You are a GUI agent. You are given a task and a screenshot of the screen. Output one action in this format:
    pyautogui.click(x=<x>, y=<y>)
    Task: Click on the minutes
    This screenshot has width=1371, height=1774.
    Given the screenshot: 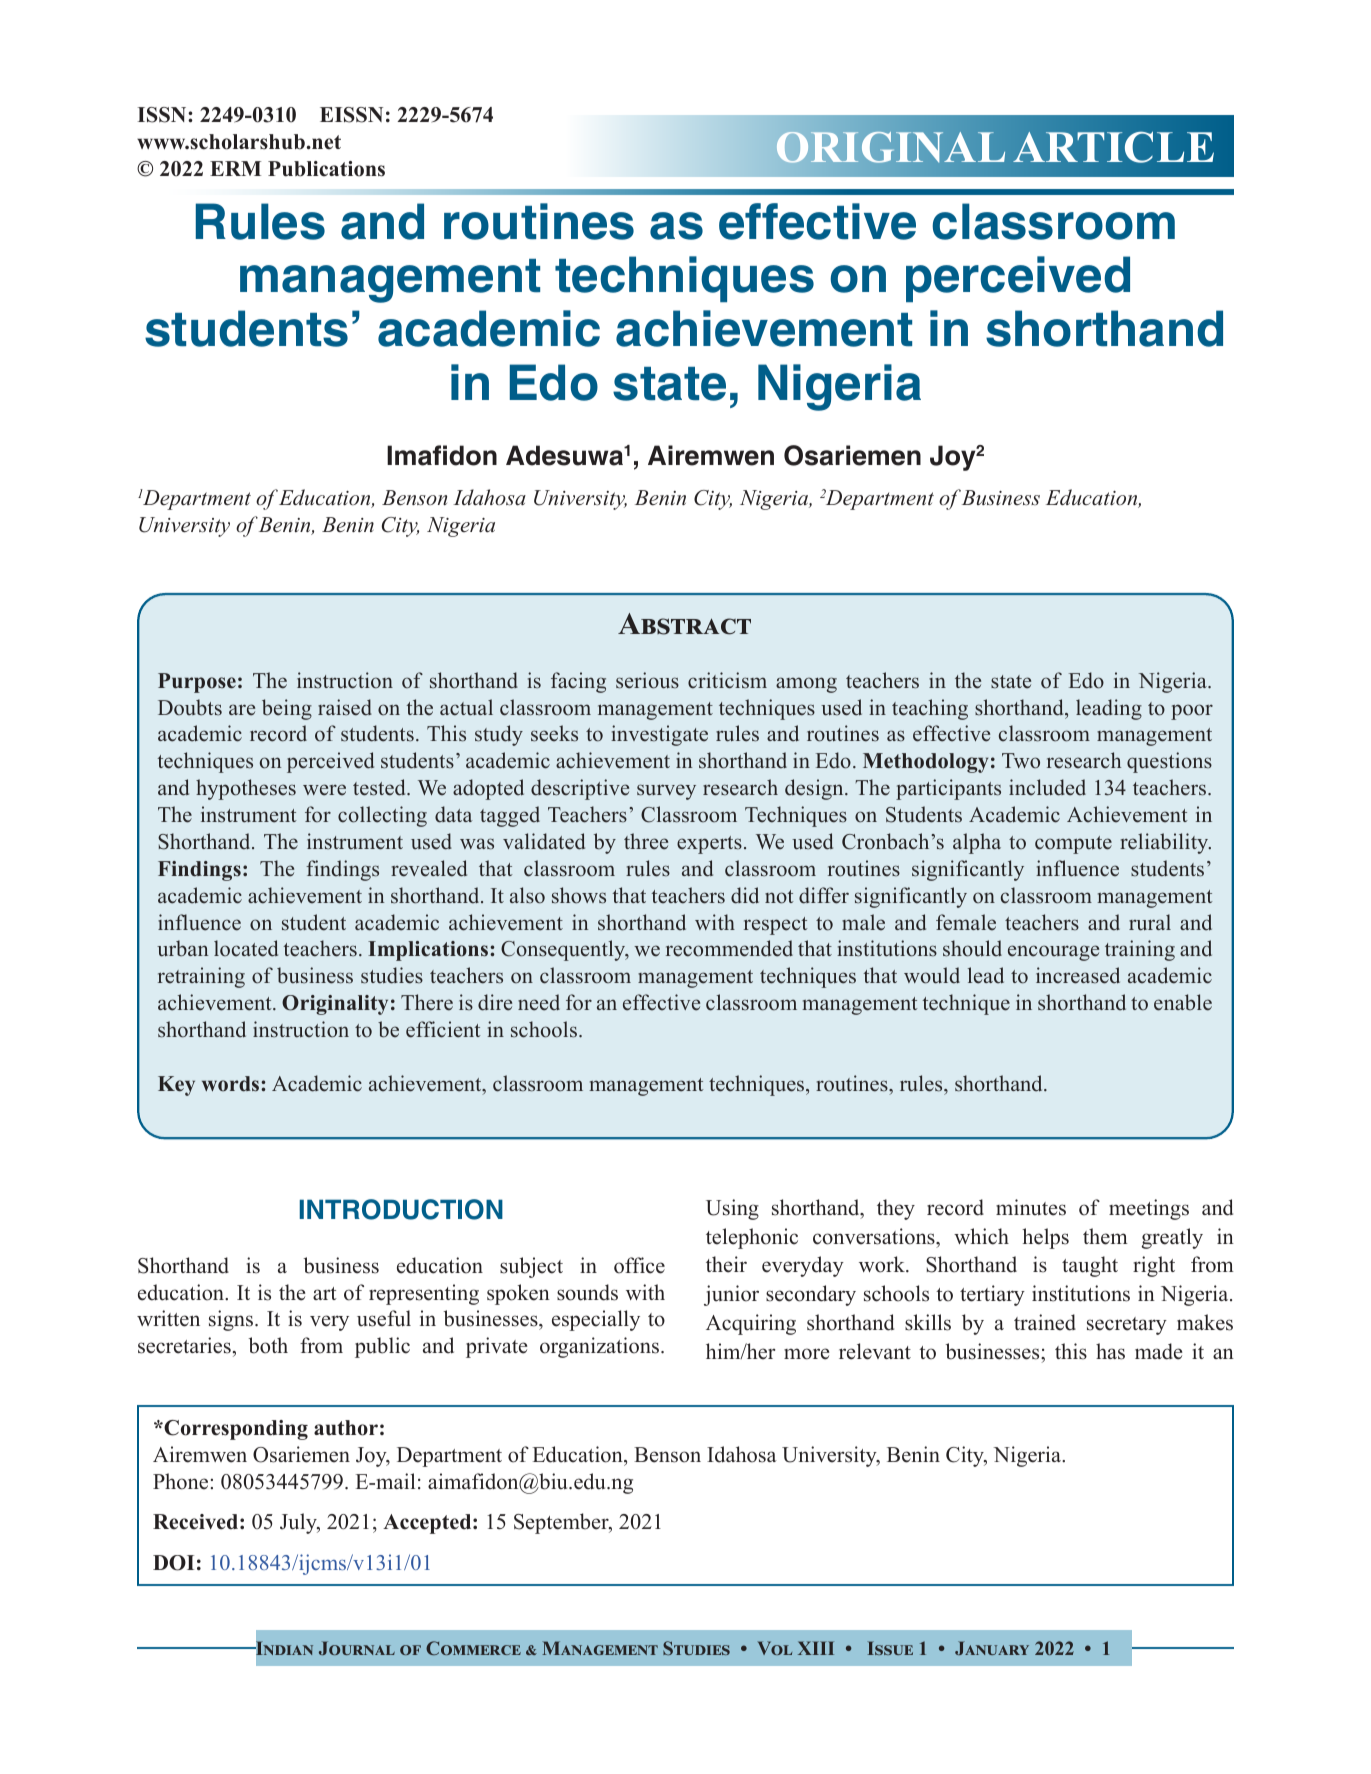 What is the action you would take?
    pyautogui.click(x=1031, y=1207)
